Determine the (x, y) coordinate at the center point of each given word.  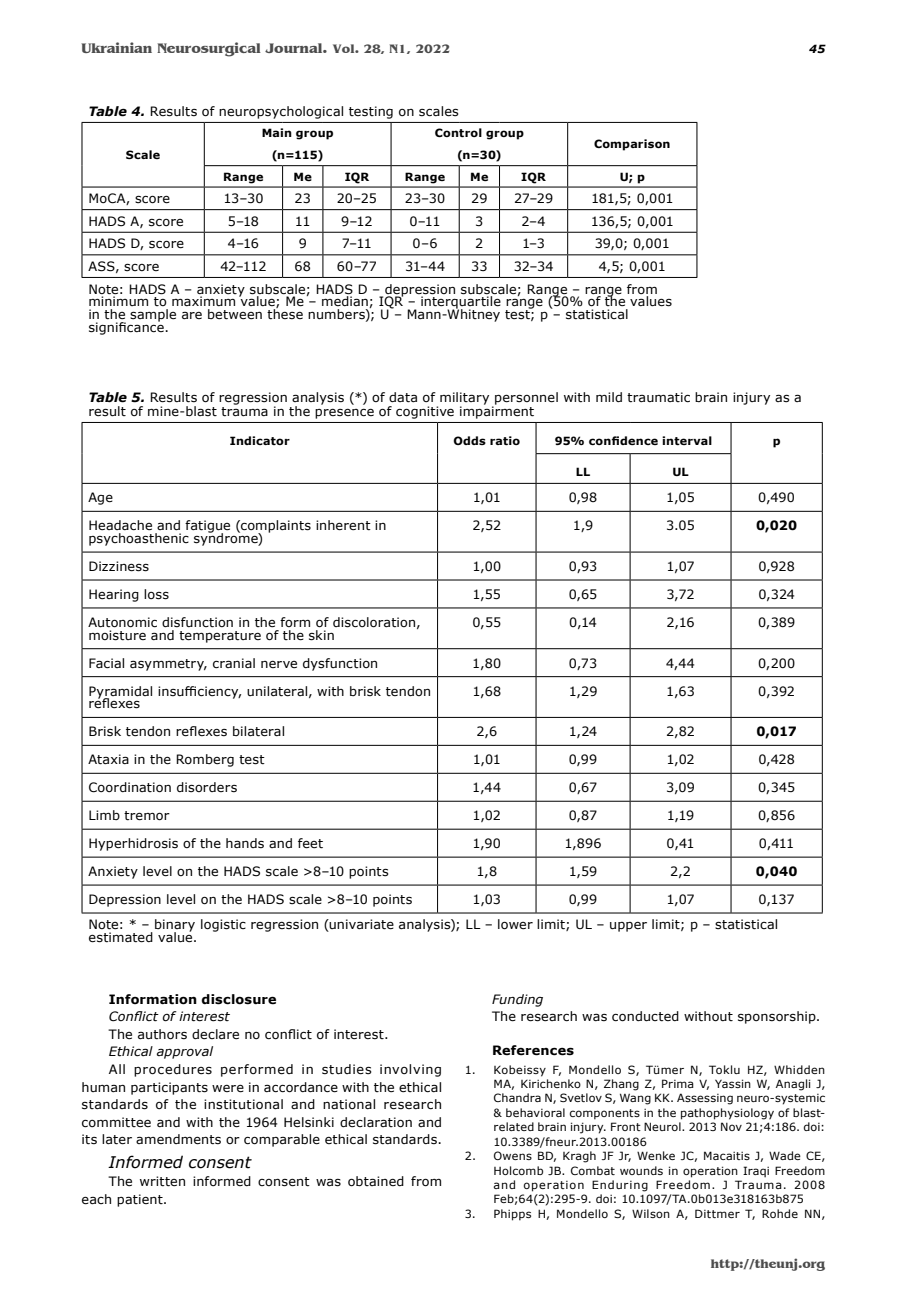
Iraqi (756, 1172)
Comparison (632, 145)
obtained (376, 1181)
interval (687, 440)
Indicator (260, 440)
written (162, 1181)
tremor (147, 816)
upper (628, 927)
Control (458, 132)
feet (310, 843)
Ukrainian (116, 47)
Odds (469, 440)
